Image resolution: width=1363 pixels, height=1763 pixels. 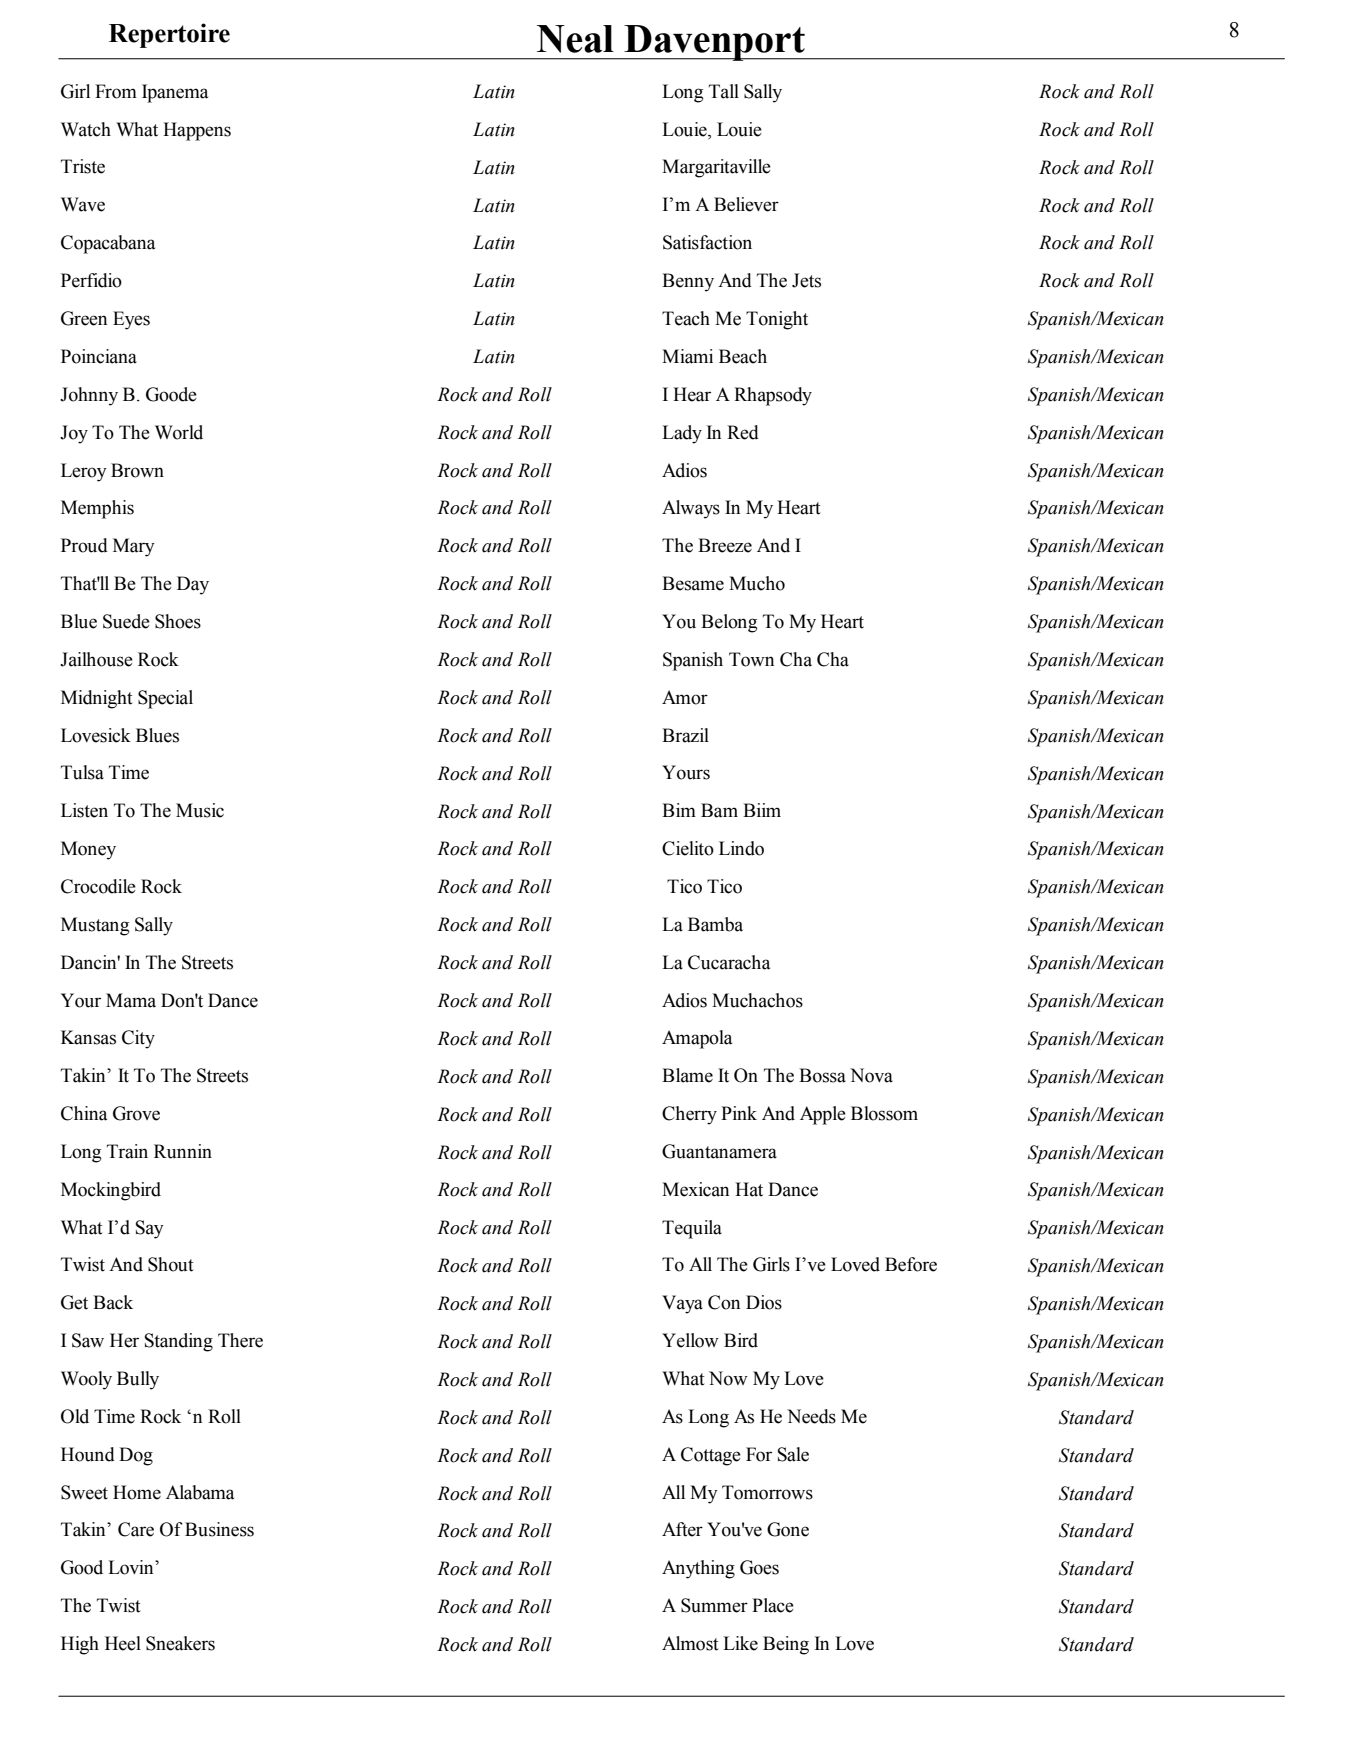 What do you see at coordinates (741, 848) in the screenshot?
I see `Lindo` at bounding box center [741, 848].
